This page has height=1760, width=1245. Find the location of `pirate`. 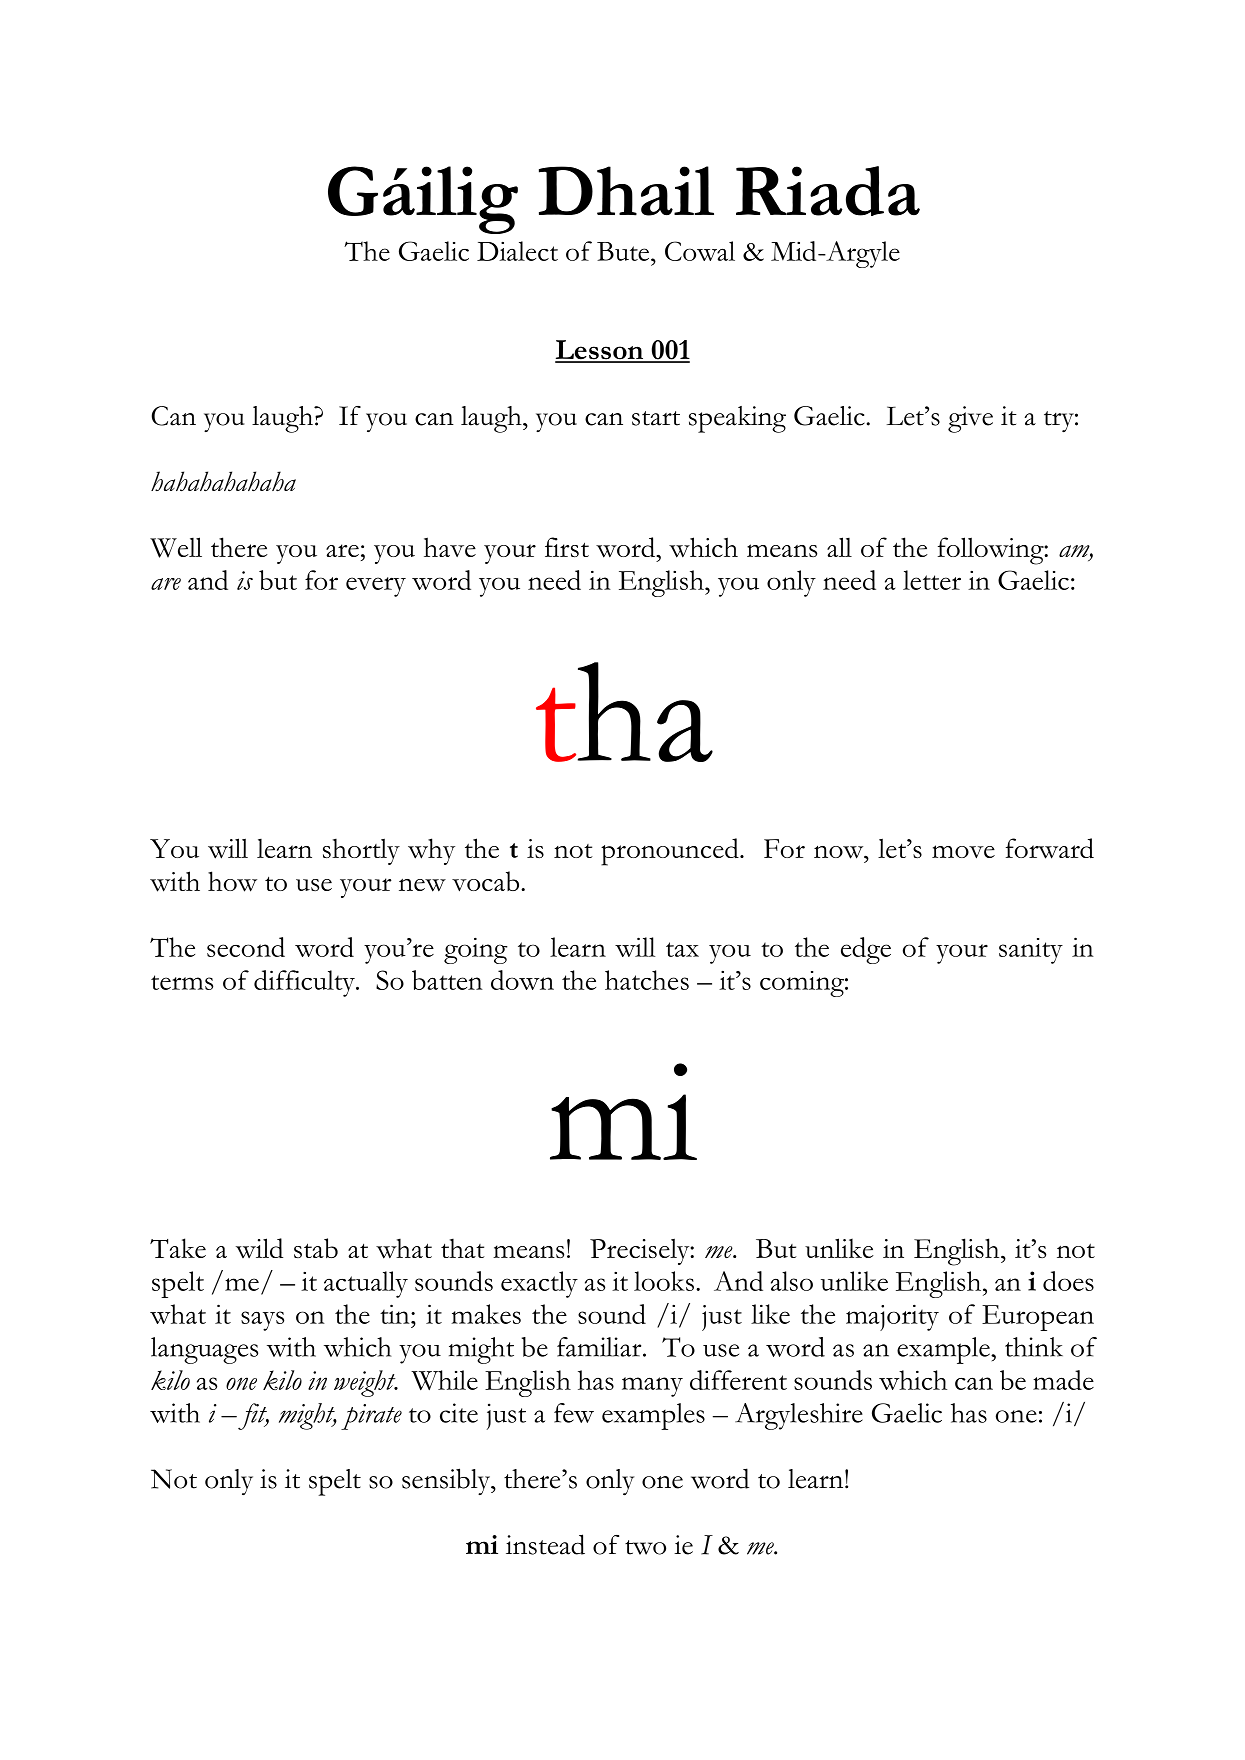

pirate is located at coordinates (371, 1417).
